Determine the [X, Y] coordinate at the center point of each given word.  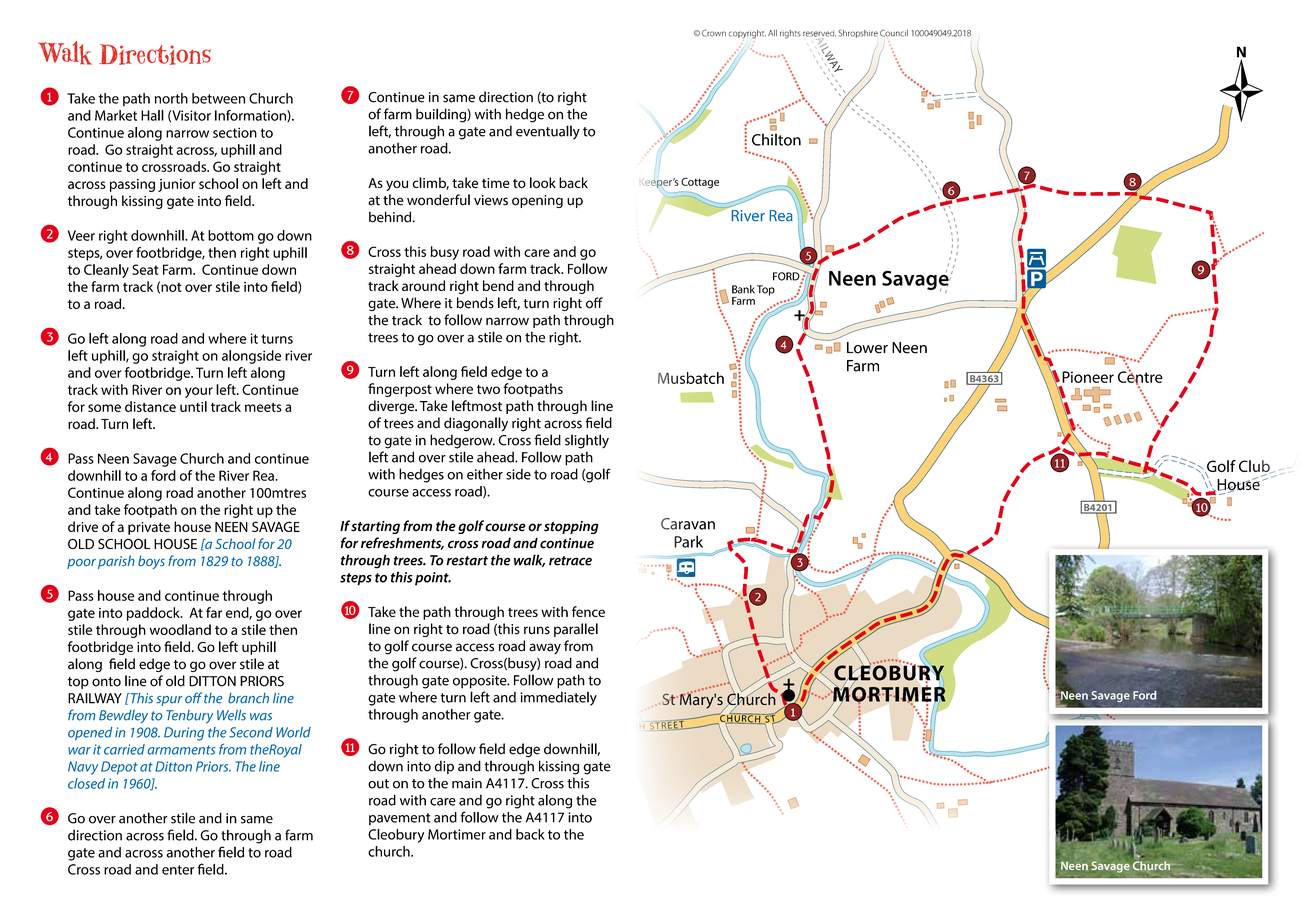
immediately [558, 698]
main [467, 783]
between [218, 98]
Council [894, 33]
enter [178, 870]
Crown [714, 33]
